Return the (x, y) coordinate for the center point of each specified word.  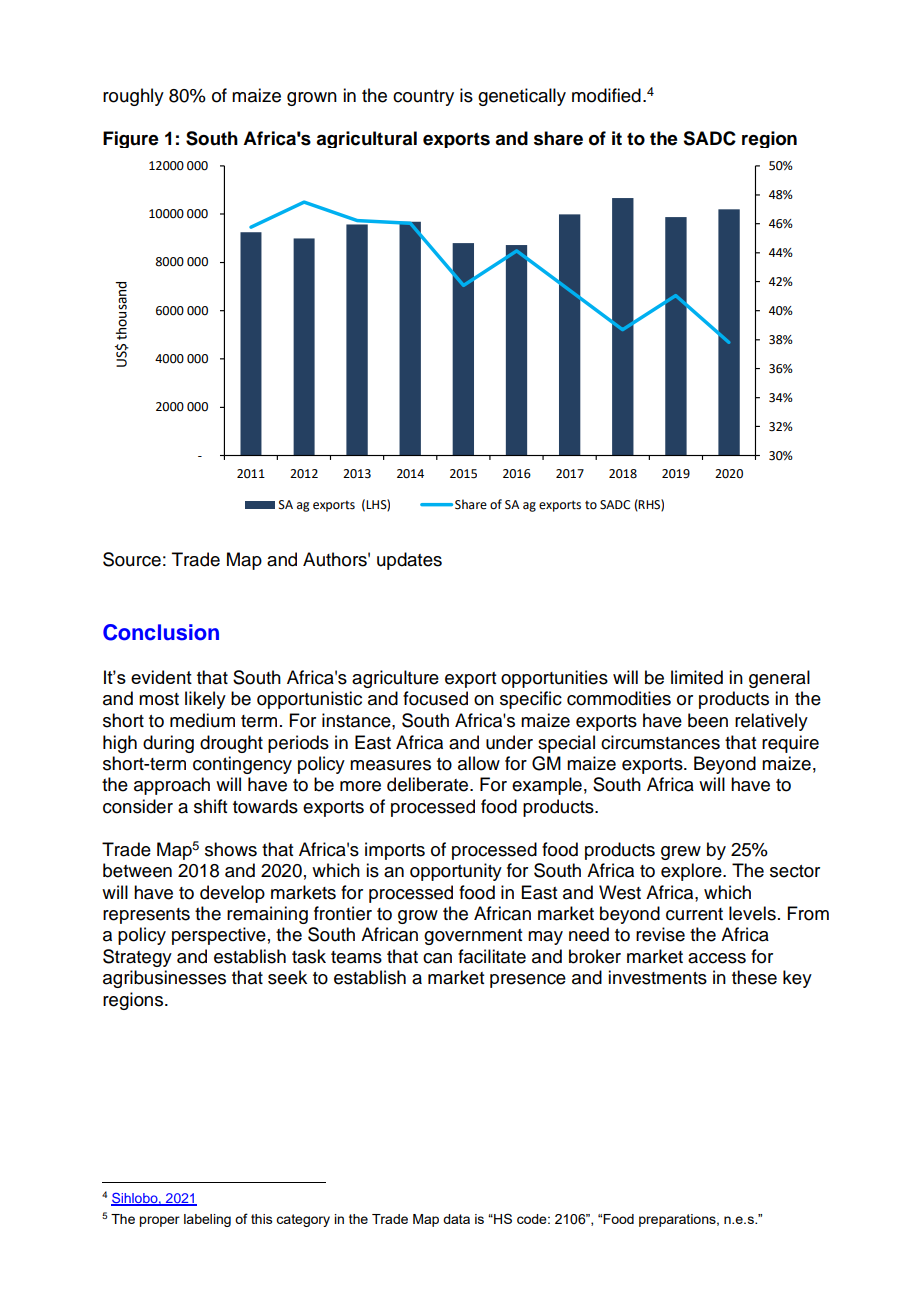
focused (435, 698)
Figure (131, 139)
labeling (207, 1220)
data (456, 1219)
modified (606, 95)
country (423, 98)
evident (161, 677)
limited (697, 677)
